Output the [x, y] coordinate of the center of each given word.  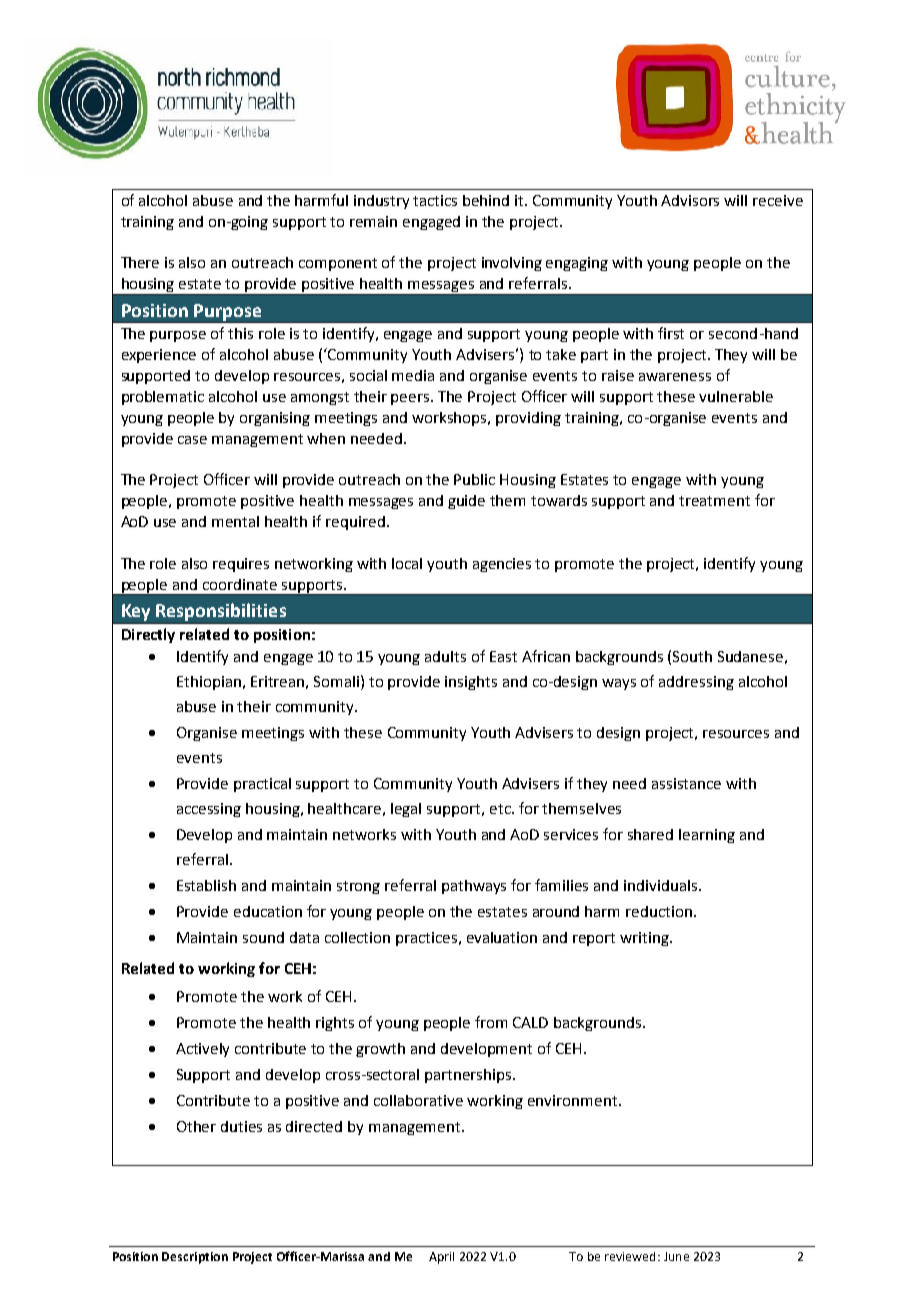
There [140, 262]
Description [195, 1258]
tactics [435, 200]
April [441, 1258]
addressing [696, 683]
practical [262, 785]
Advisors [690, 200]
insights [471, 683]
